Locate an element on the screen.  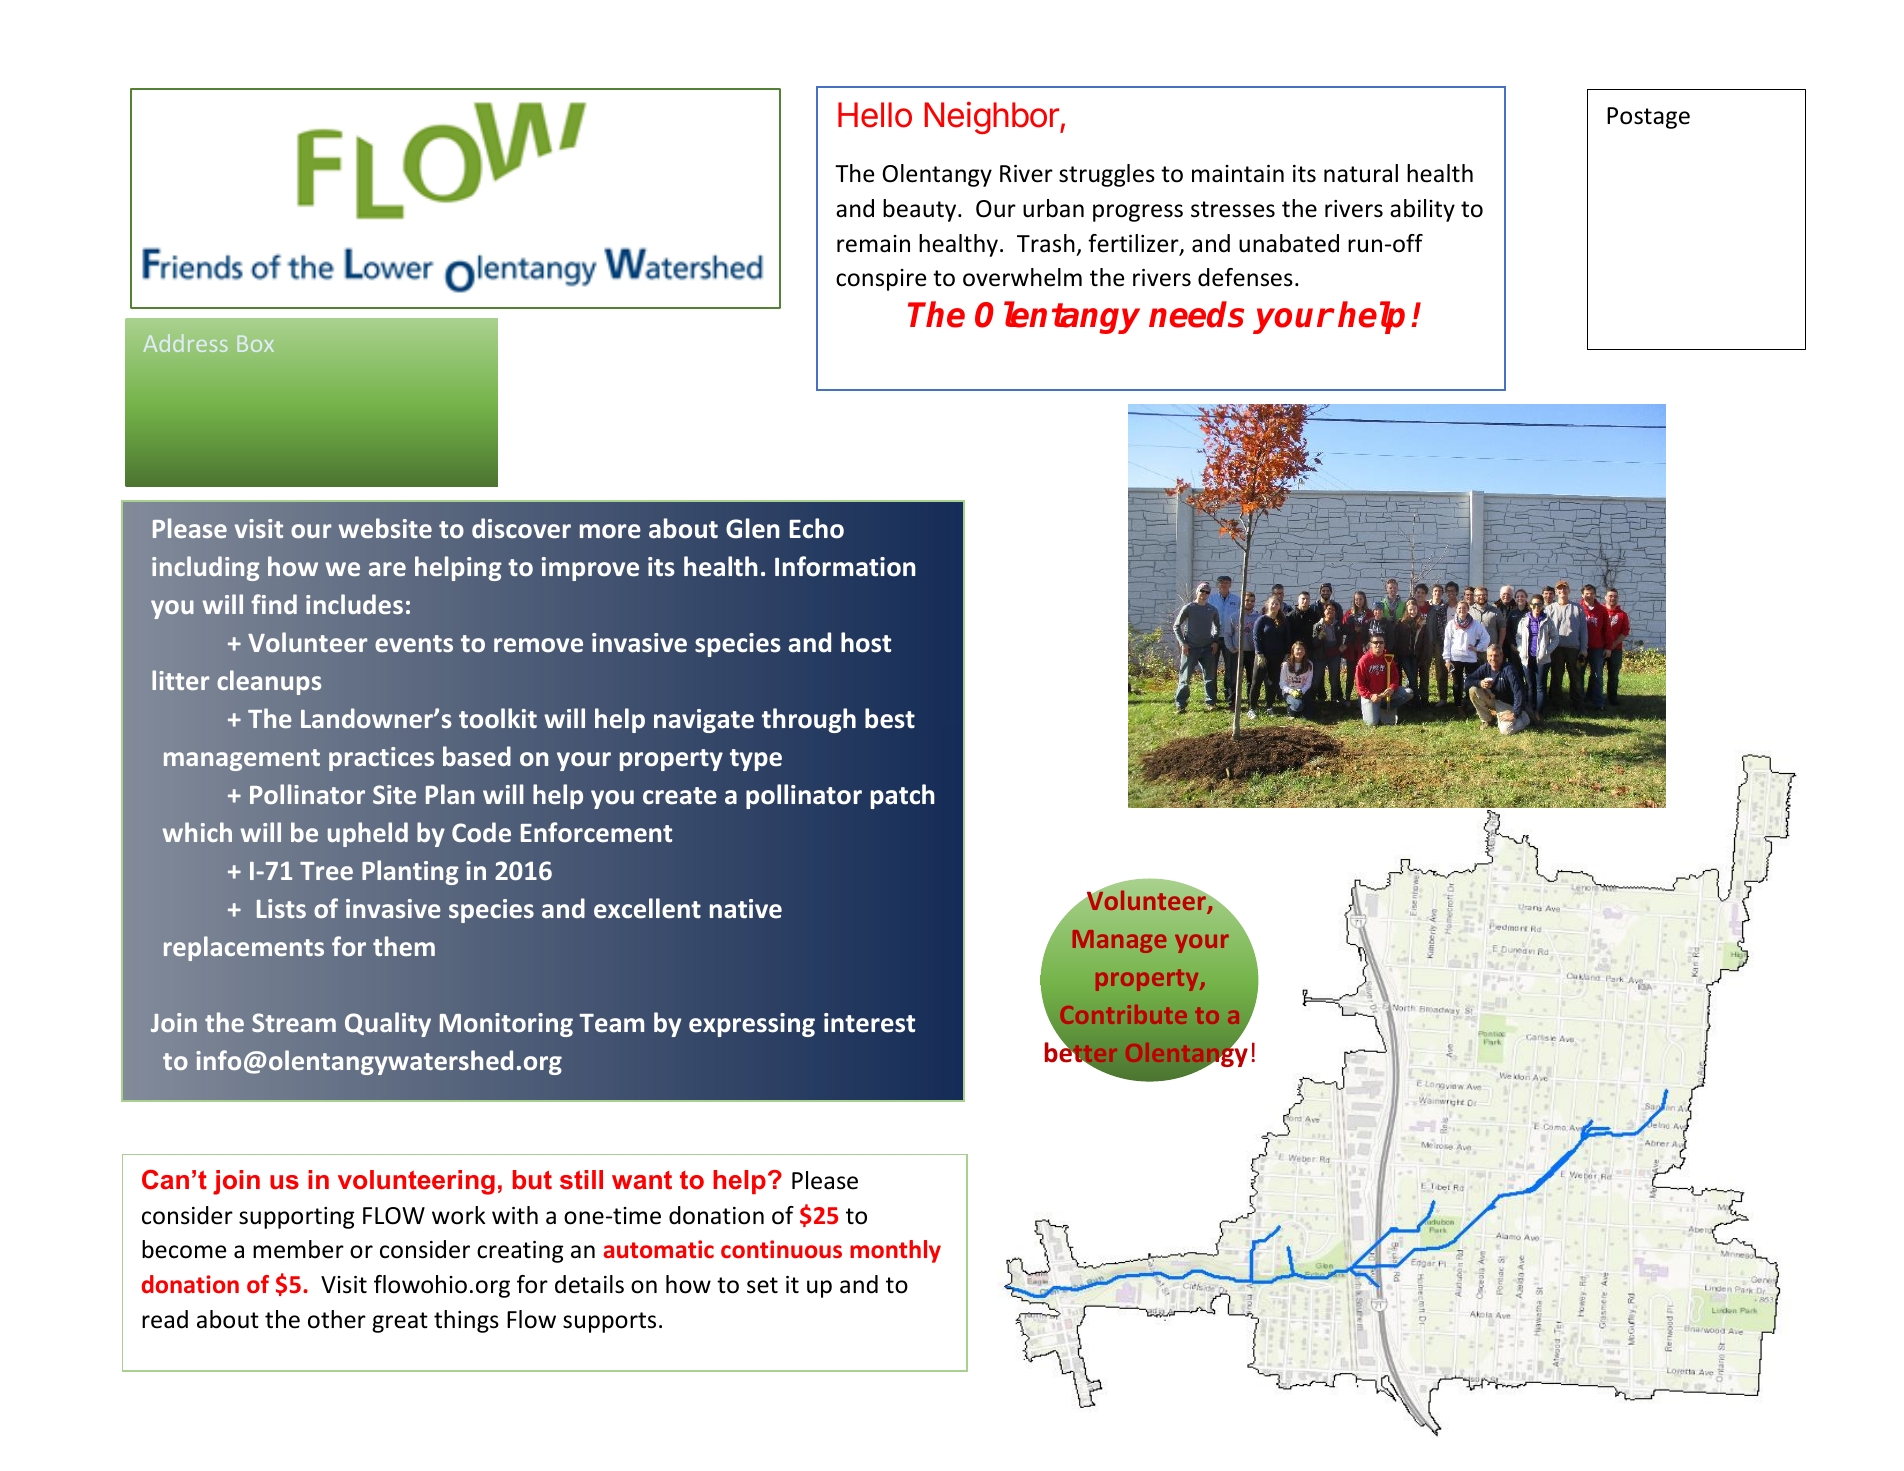
Echo is located at coordinates (816, 528).
